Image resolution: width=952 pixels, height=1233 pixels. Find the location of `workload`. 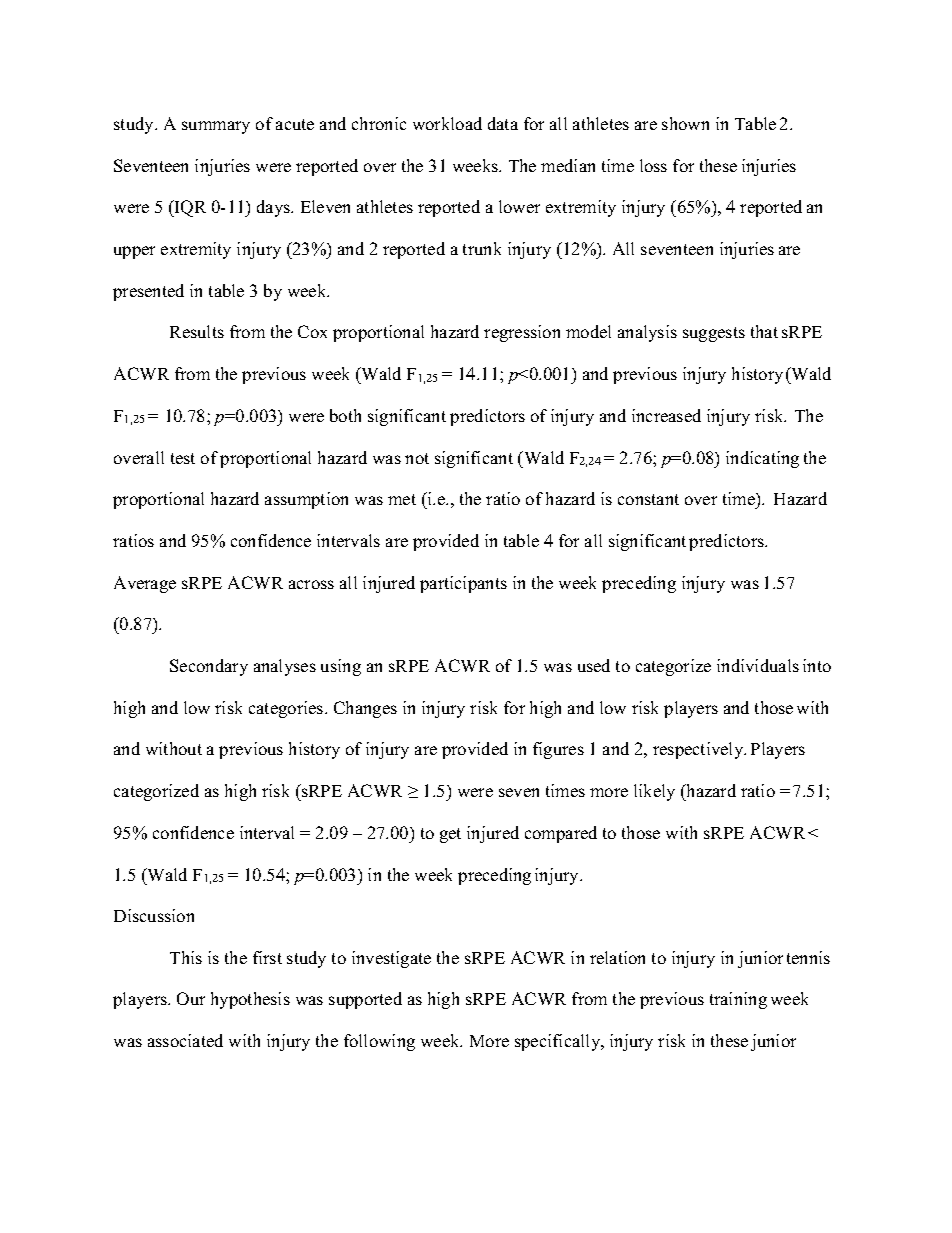

workload is located at coordinates (447, 123).
